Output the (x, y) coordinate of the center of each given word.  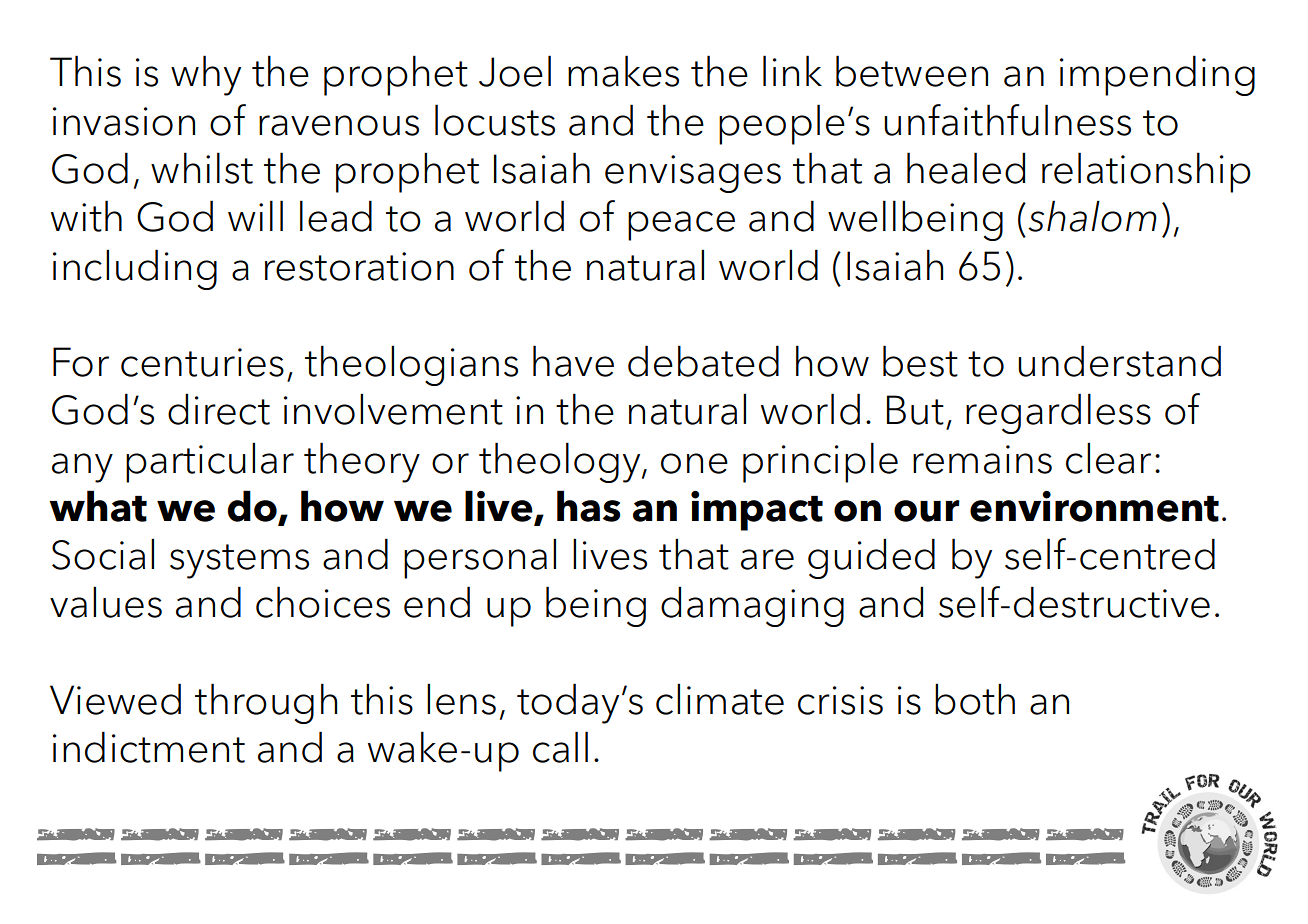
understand (1119, 361)
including (135, 269)
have (573, 361)
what (98, 506)
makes (623, 71)
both (975, 699)
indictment (149, 747)
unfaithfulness (1007, 120)
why (206, 75)
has (588, 506)
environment (1094, 506)
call (560, 747)
